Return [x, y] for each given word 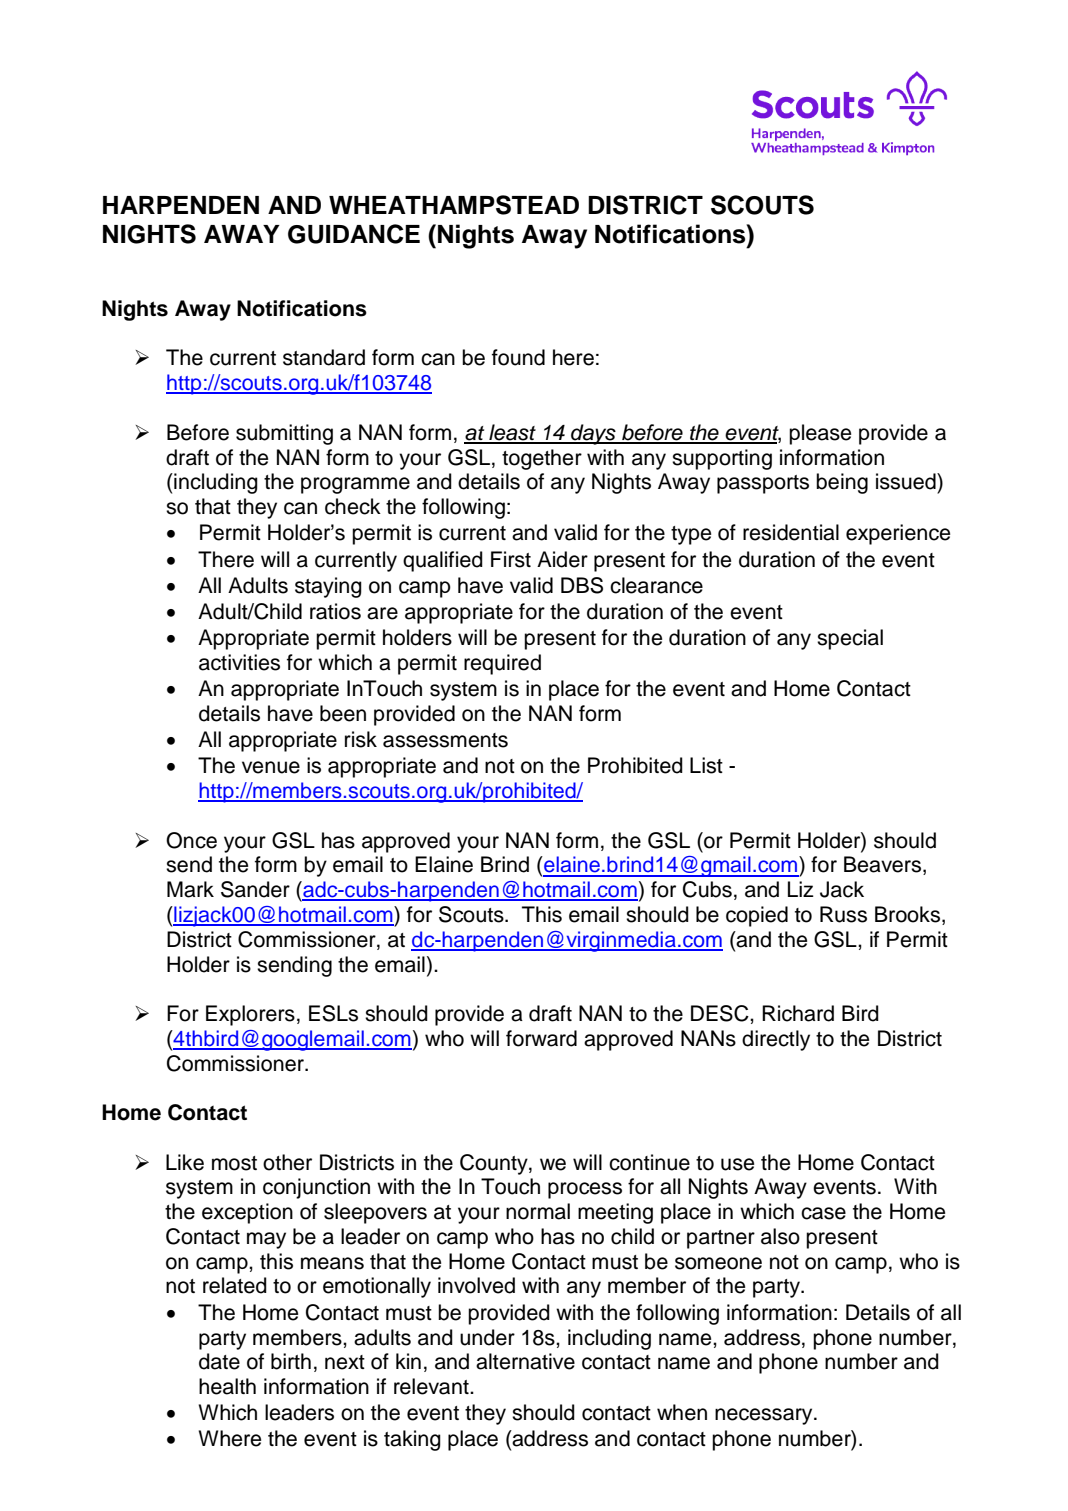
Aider [562, 559]
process [585, 1190]
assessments [445, 740]
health [227, 1386]
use [737, 1164]
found [518, 357]
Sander [255, 889]
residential [791, 532]
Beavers [884, 865]
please [820, 434]
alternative [525, 1361]
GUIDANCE [354, 234]
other [287, 1162]
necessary [765, 1416]
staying [328, 587]
